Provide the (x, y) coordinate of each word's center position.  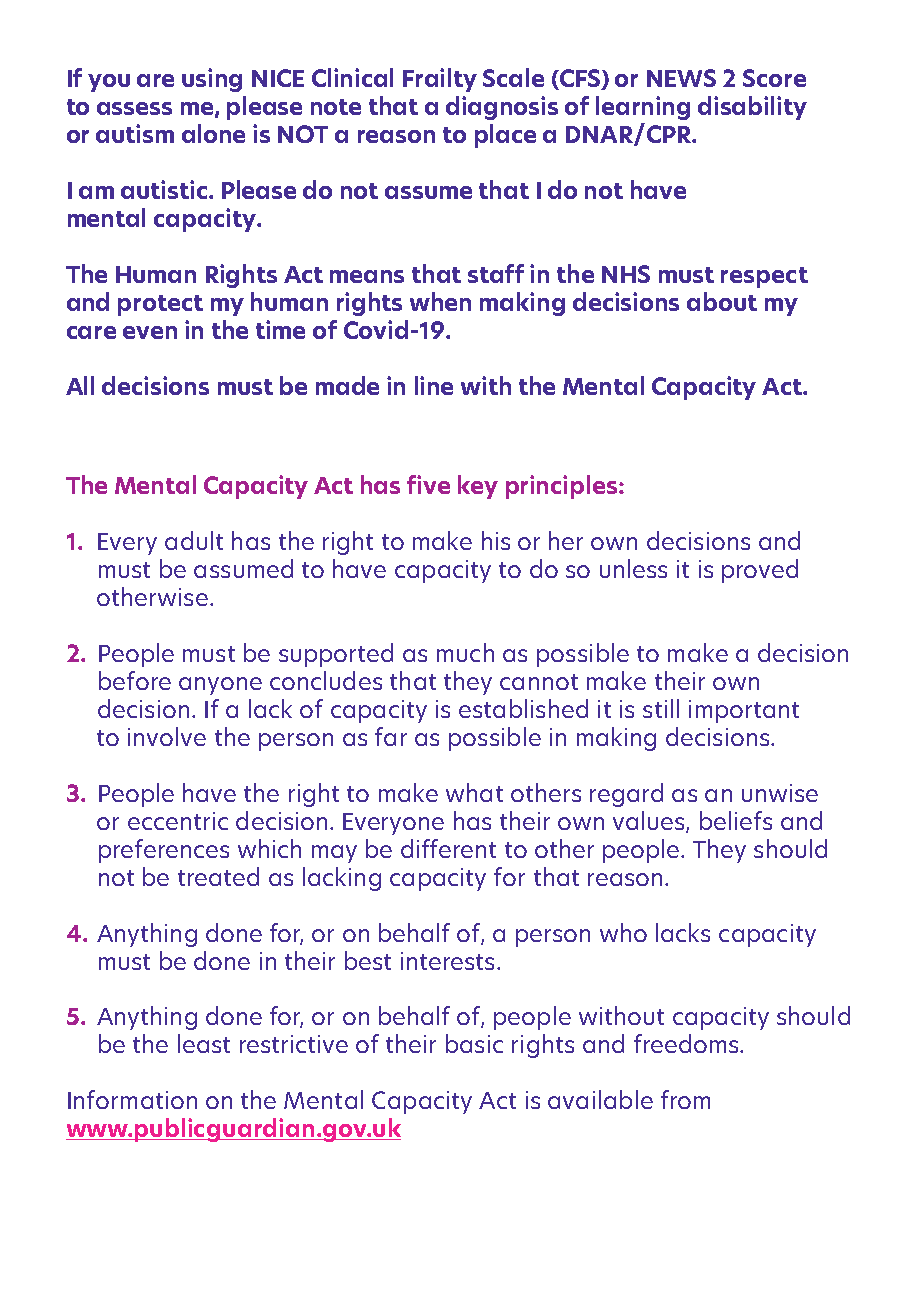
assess (134, 108)
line (434, 385)
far (391, 736)
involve (167, 736)
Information (132, 1099)
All (80, 385)
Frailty (440, 80)
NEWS (681, 78)
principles (563, 487)
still (661, 708)
